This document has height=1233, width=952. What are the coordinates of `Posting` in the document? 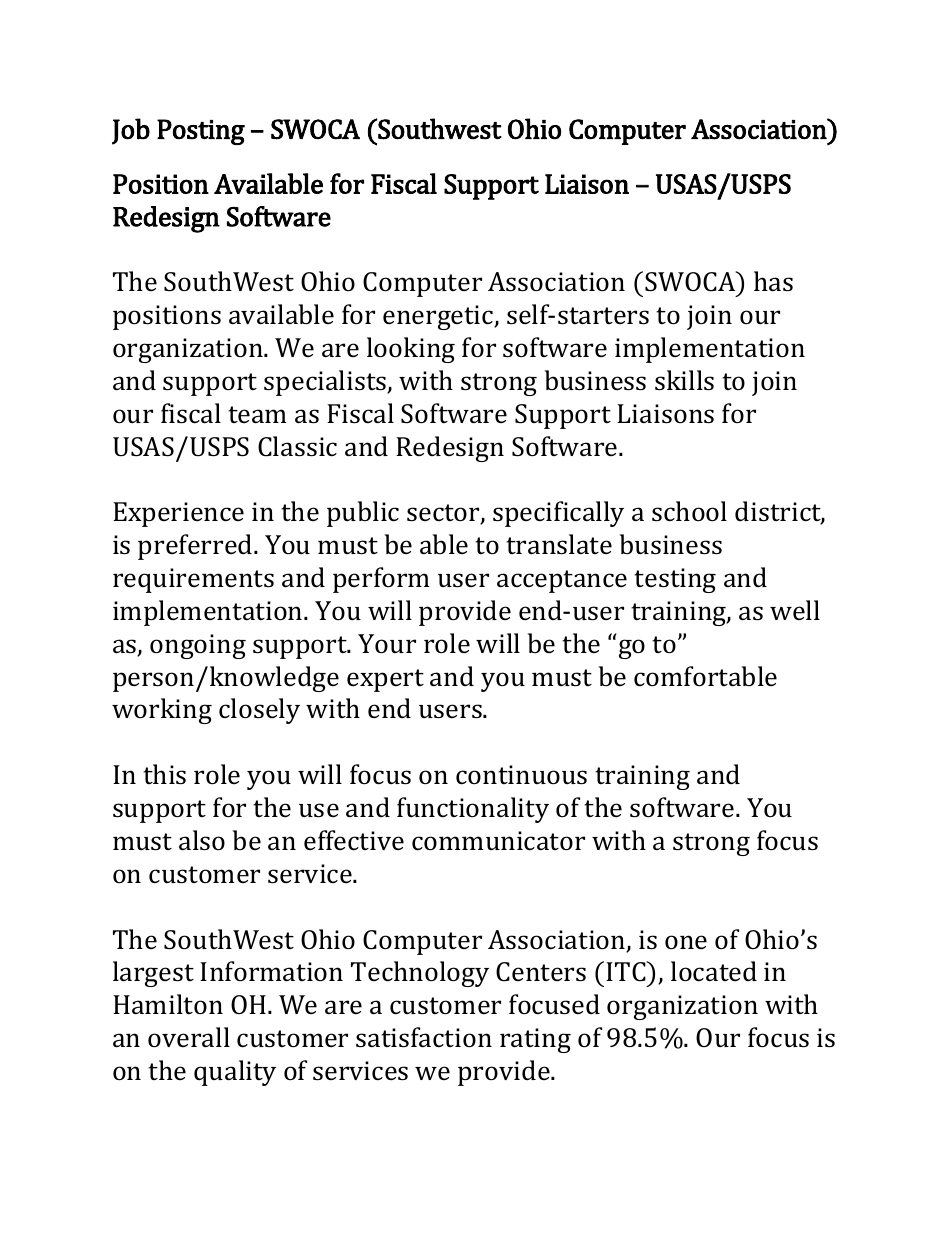 It's located at (201, 132).
